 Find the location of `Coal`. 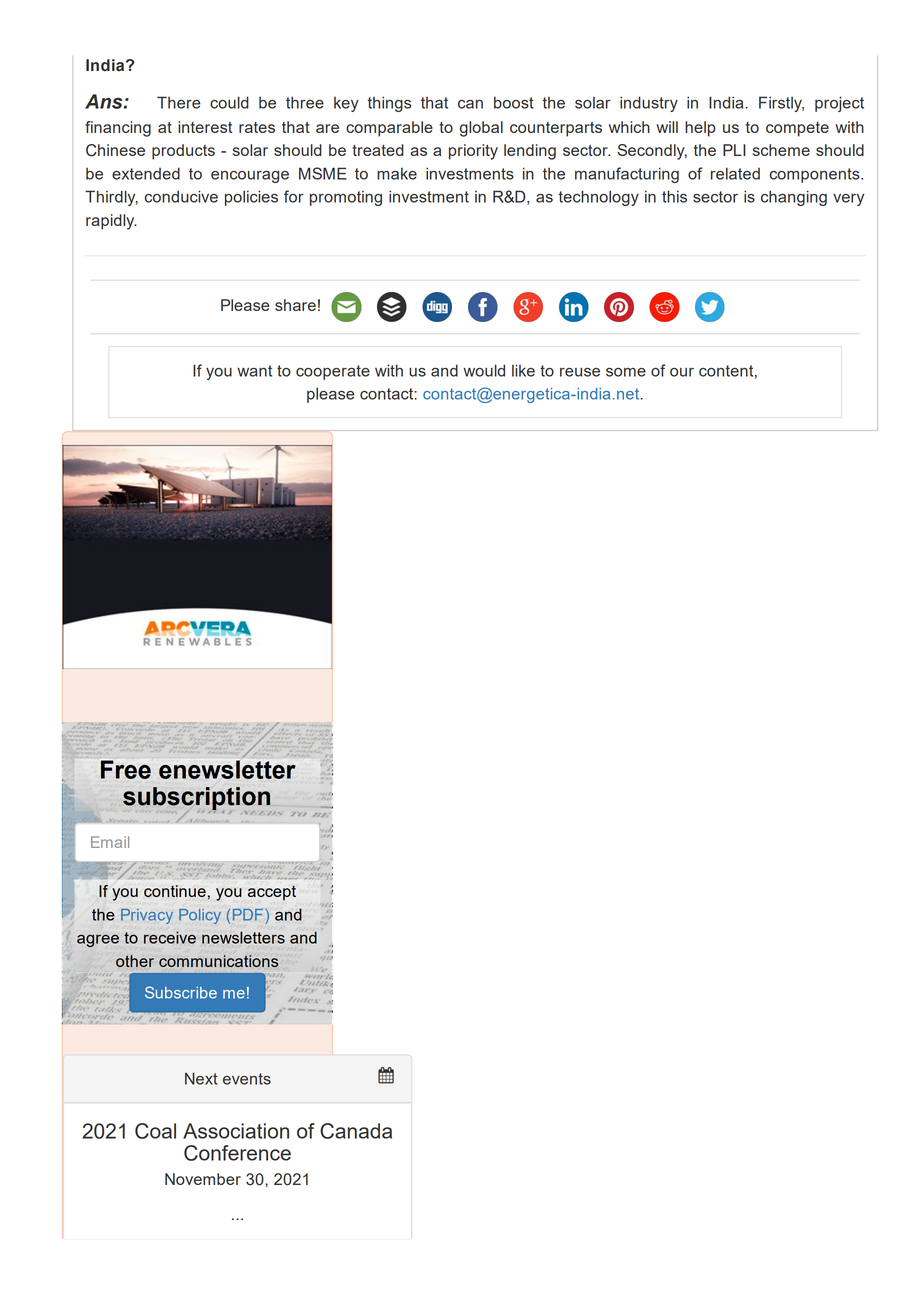

Coal is located at coordinates (155, 1131).
